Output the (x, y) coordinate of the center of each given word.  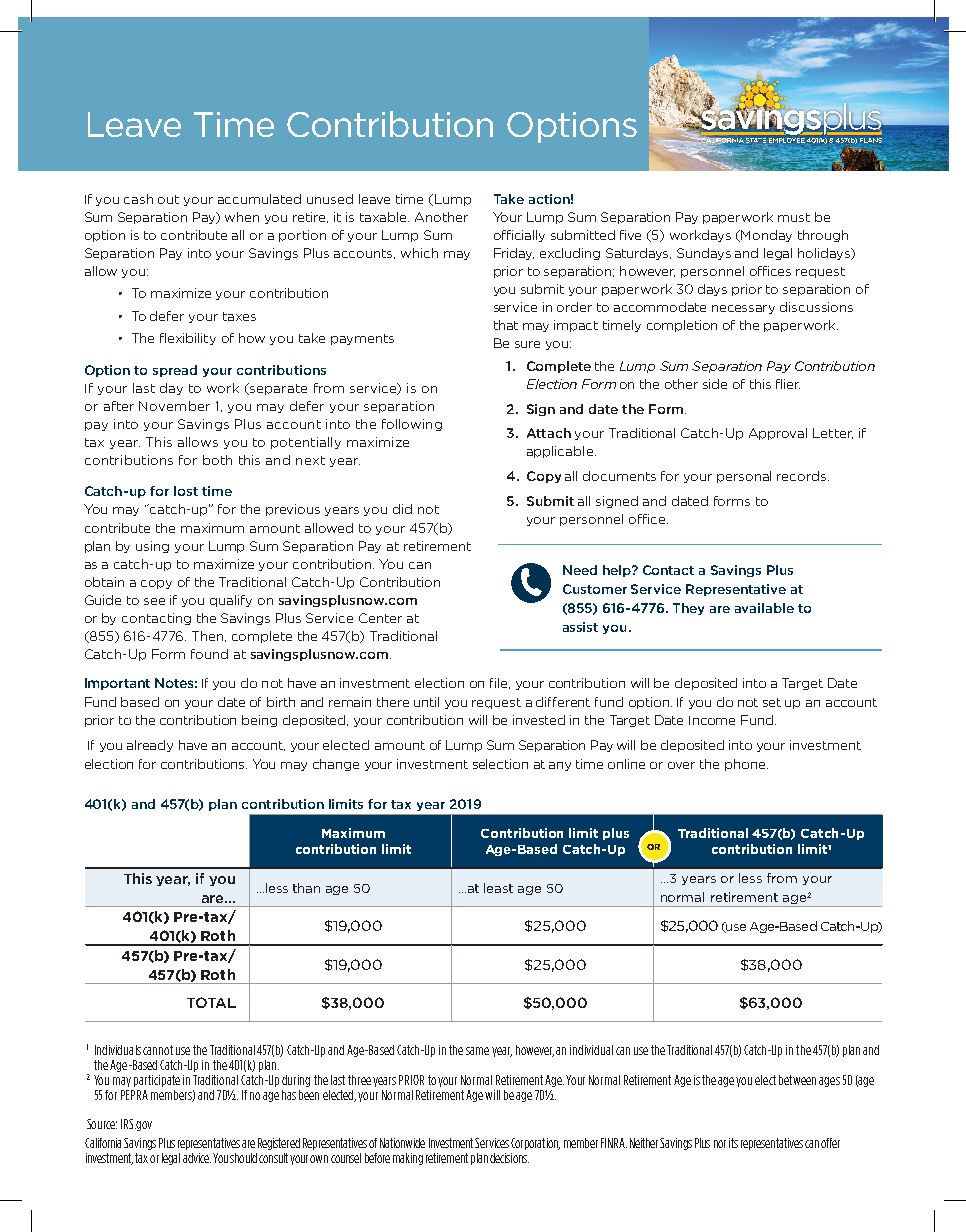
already (150, 746)
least (498, 888)
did (402, 509)
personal (744, 477)
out (168, 199)
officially (519, 236)
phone (746, 765)
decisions (509, 1158)
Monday (766, 236)
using (152, 547)
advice (197, 1158)
